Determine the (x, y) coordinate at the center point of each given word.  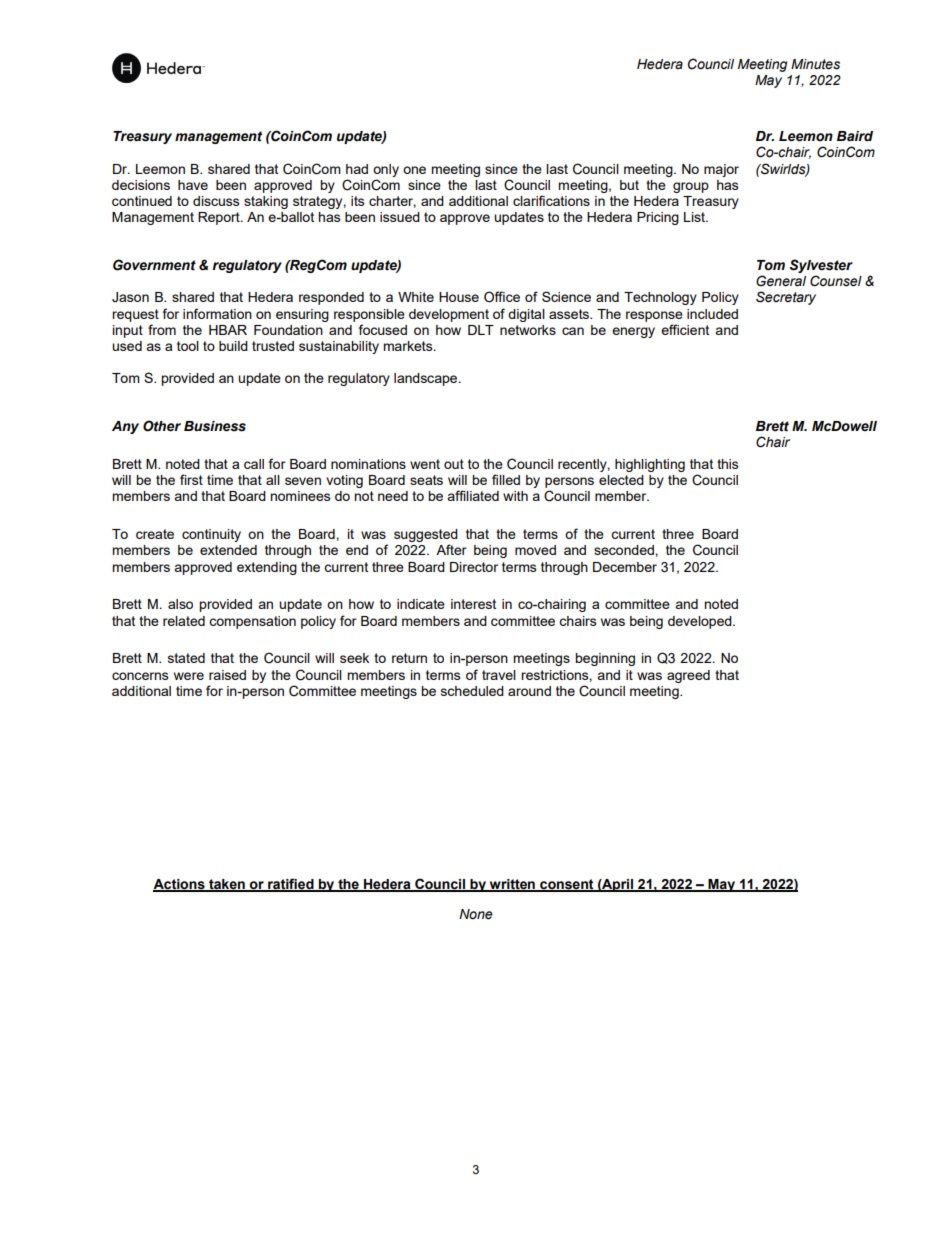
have (193, 185)
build (233, 346)
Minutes (815, 64)
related (184, 621)
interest (473, 604)
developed (701, 622)
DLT (481, 330)
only (386, 170)
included (712, 314)
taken (227, 885)
